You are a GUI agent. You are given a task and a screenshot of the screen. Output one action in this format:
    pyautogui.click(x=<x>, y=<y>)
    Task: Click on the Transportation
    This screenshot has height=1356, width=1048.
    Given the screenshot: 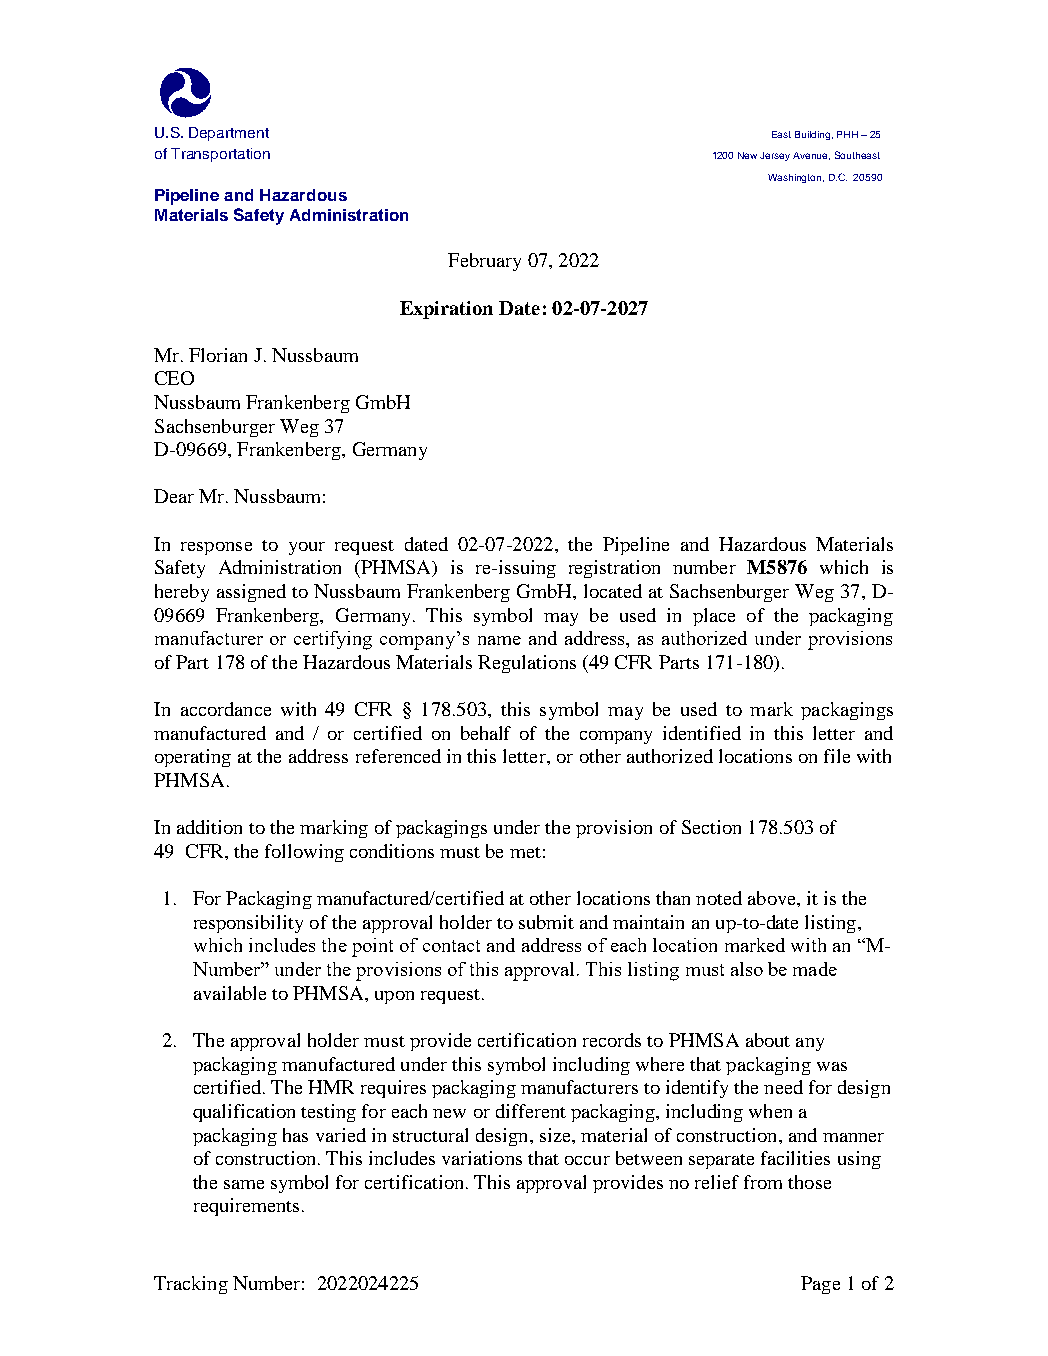 What is the action you would take?
    pyautogui.click(x=220, y=155)
